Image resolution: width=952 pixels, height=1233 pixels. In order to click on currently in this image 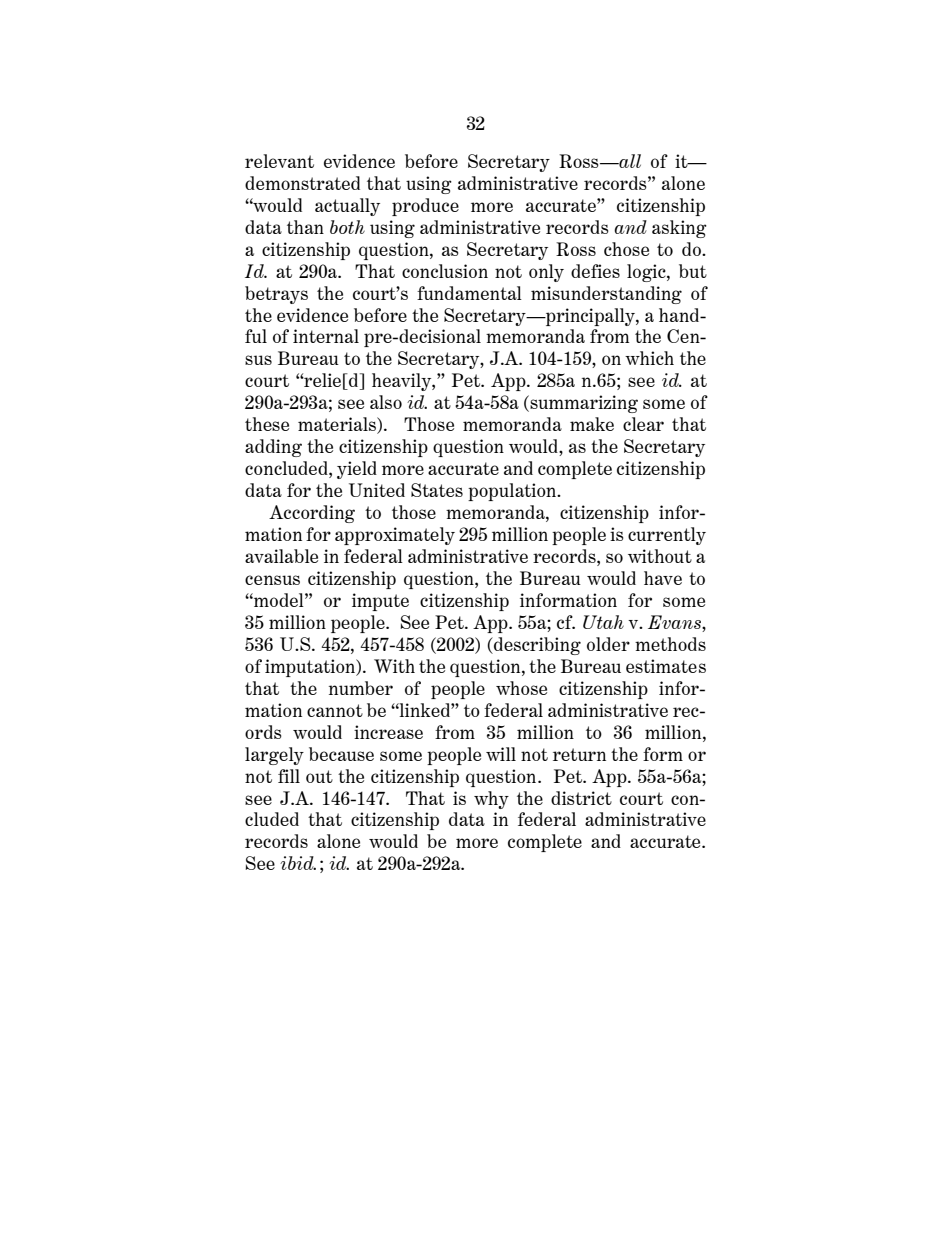, I will do `click(667, 536)`.
